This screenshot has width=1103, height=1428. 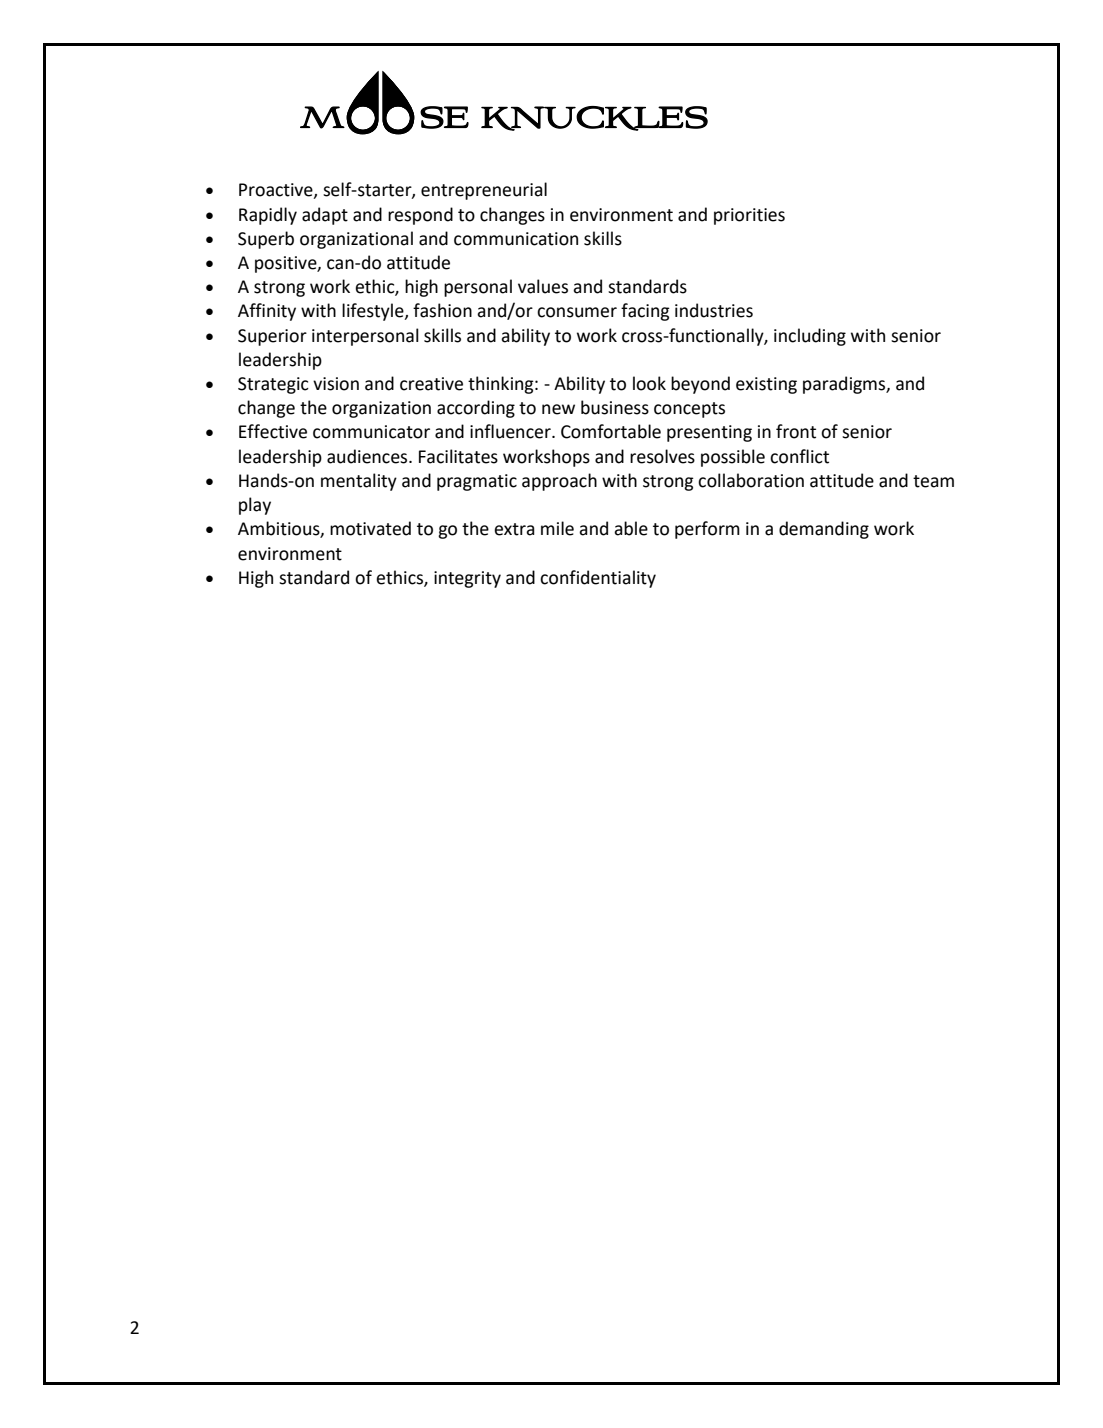 What do you see at coordinates (662, 456) in the screenshot?
I see `resolves` at bounding box center [662, 456].
